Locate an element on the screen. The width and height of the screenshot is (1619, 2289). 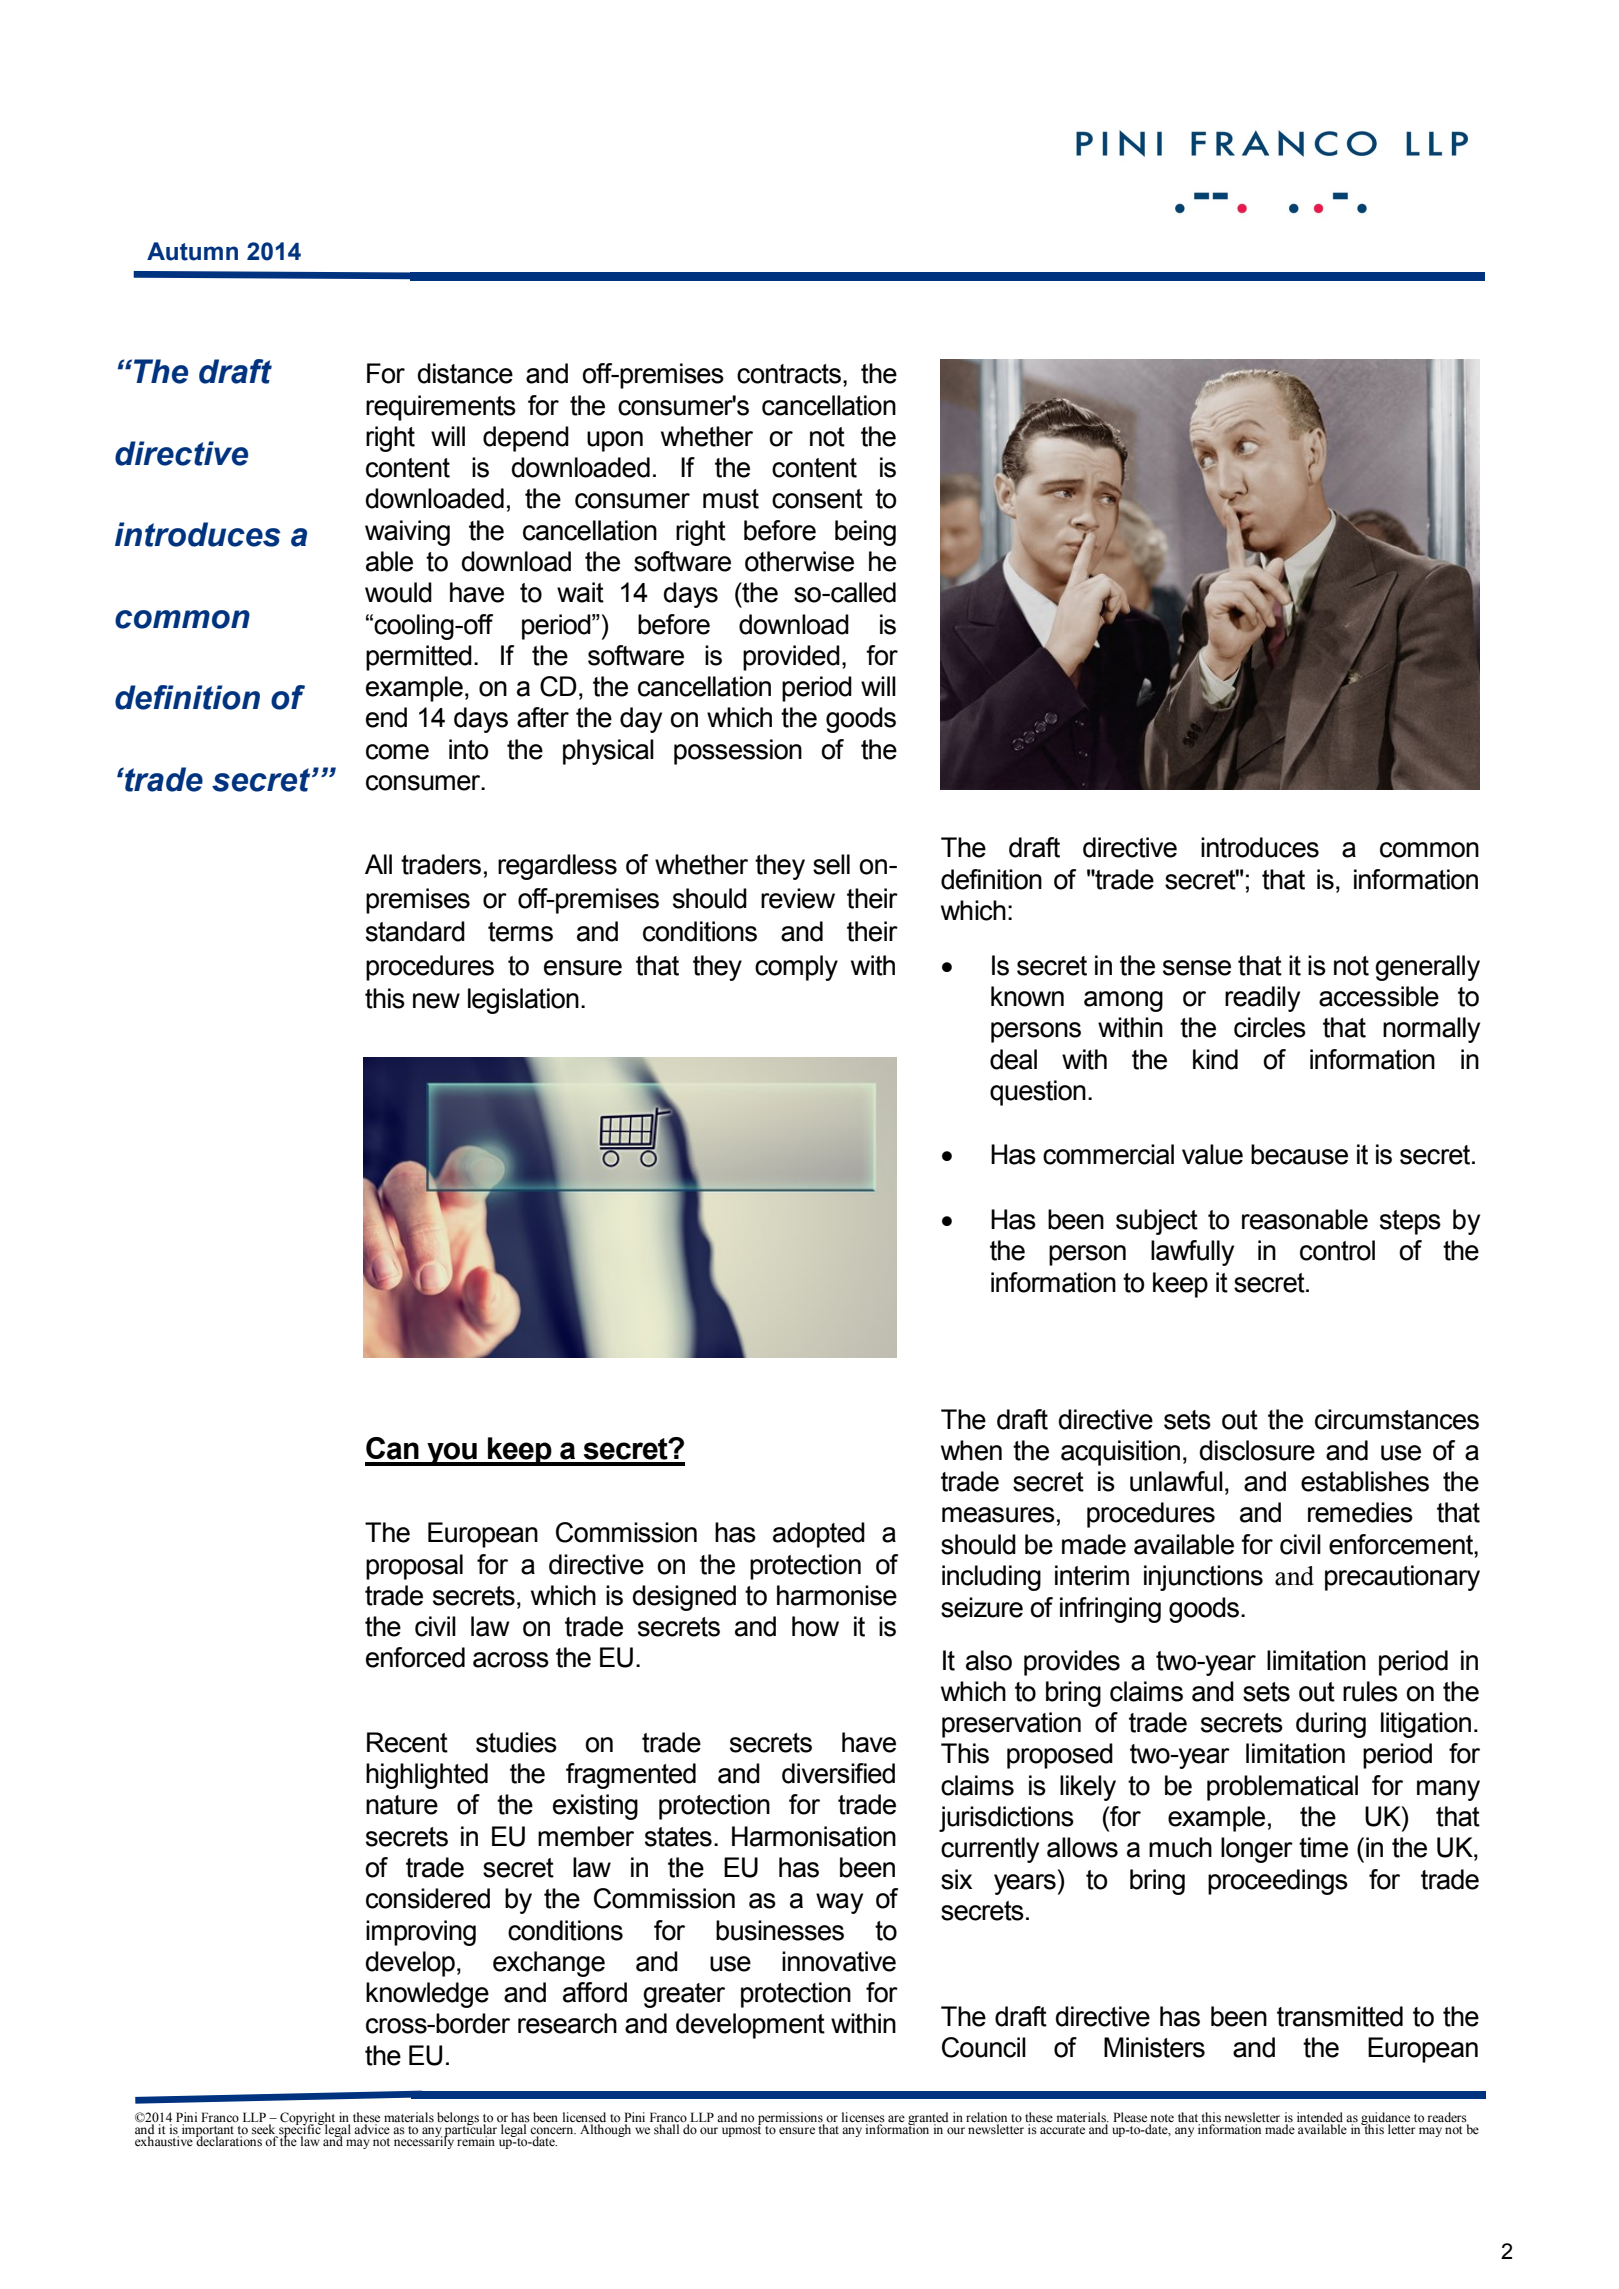
intended is located at coordinates (1320, 2118).
